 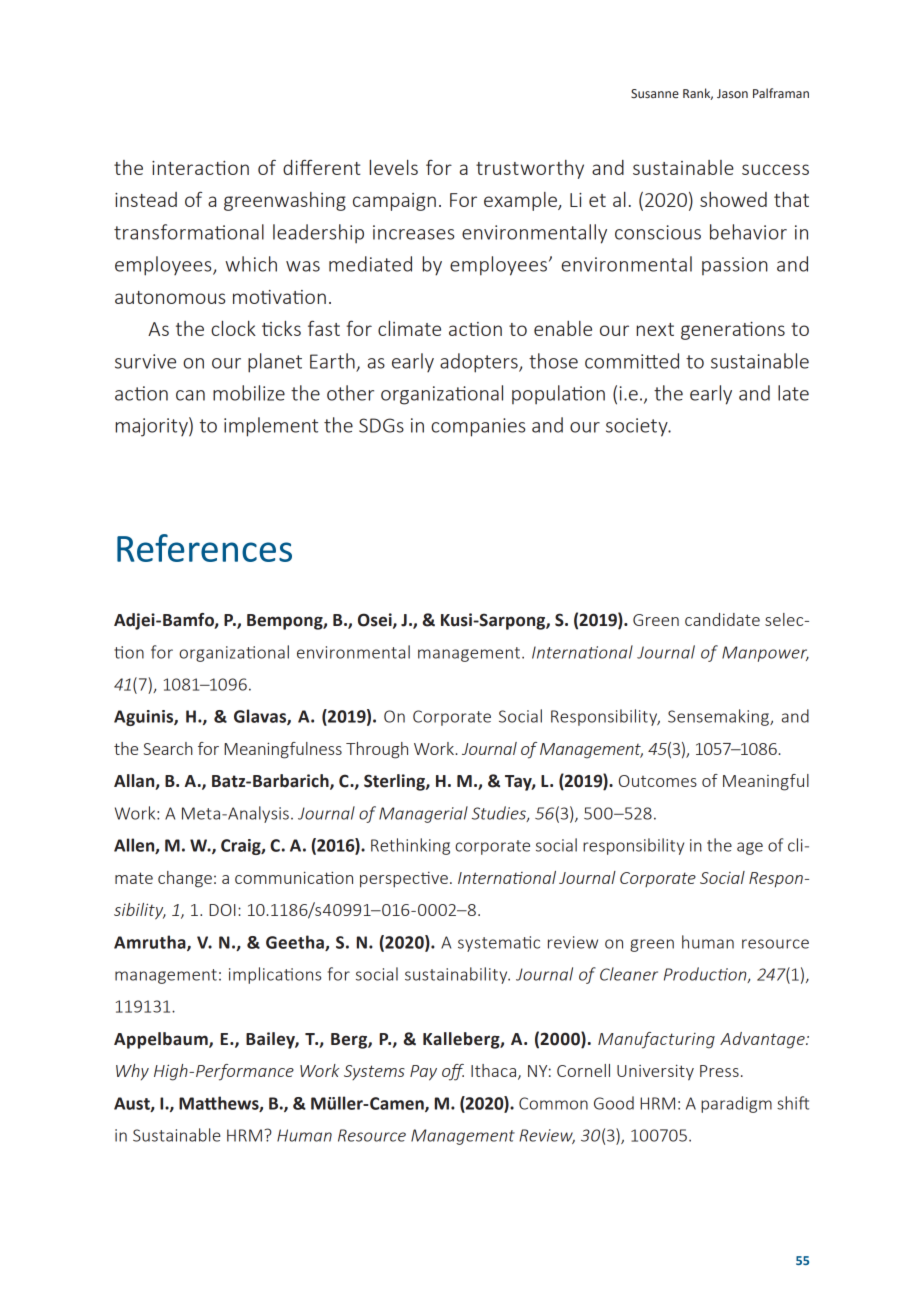 I want to click on adopters, so click(x=480, y=363).
